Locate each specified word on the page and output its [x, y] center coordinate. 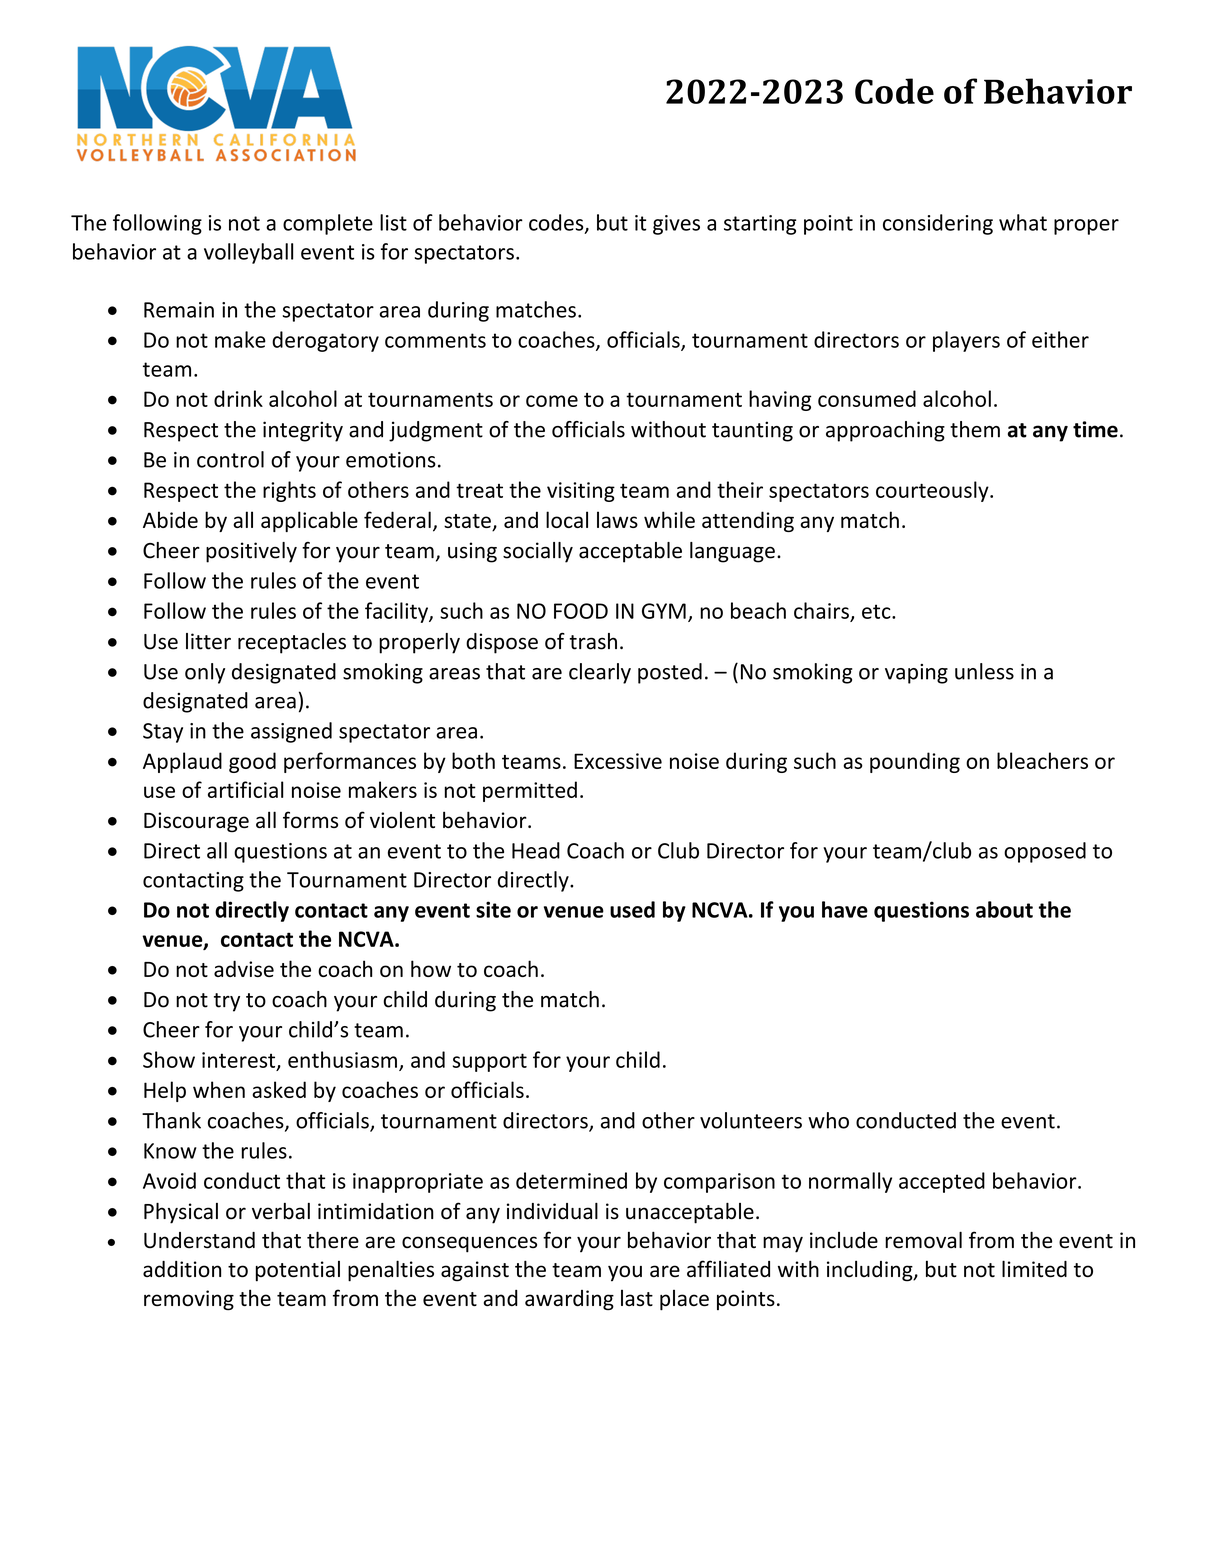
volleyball [248, 253]
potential [298, 1271]
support [490, 1062]
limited [1034, 1269]
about [1004, 909]
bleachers [1042, 760]
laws [617, 519]
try [227, 1002]
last [637, 1298]
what [1023, 222]
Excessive [618, 761]
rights [289, 491]
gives [676, 225]
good [252, 762]
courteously [933, 491]
